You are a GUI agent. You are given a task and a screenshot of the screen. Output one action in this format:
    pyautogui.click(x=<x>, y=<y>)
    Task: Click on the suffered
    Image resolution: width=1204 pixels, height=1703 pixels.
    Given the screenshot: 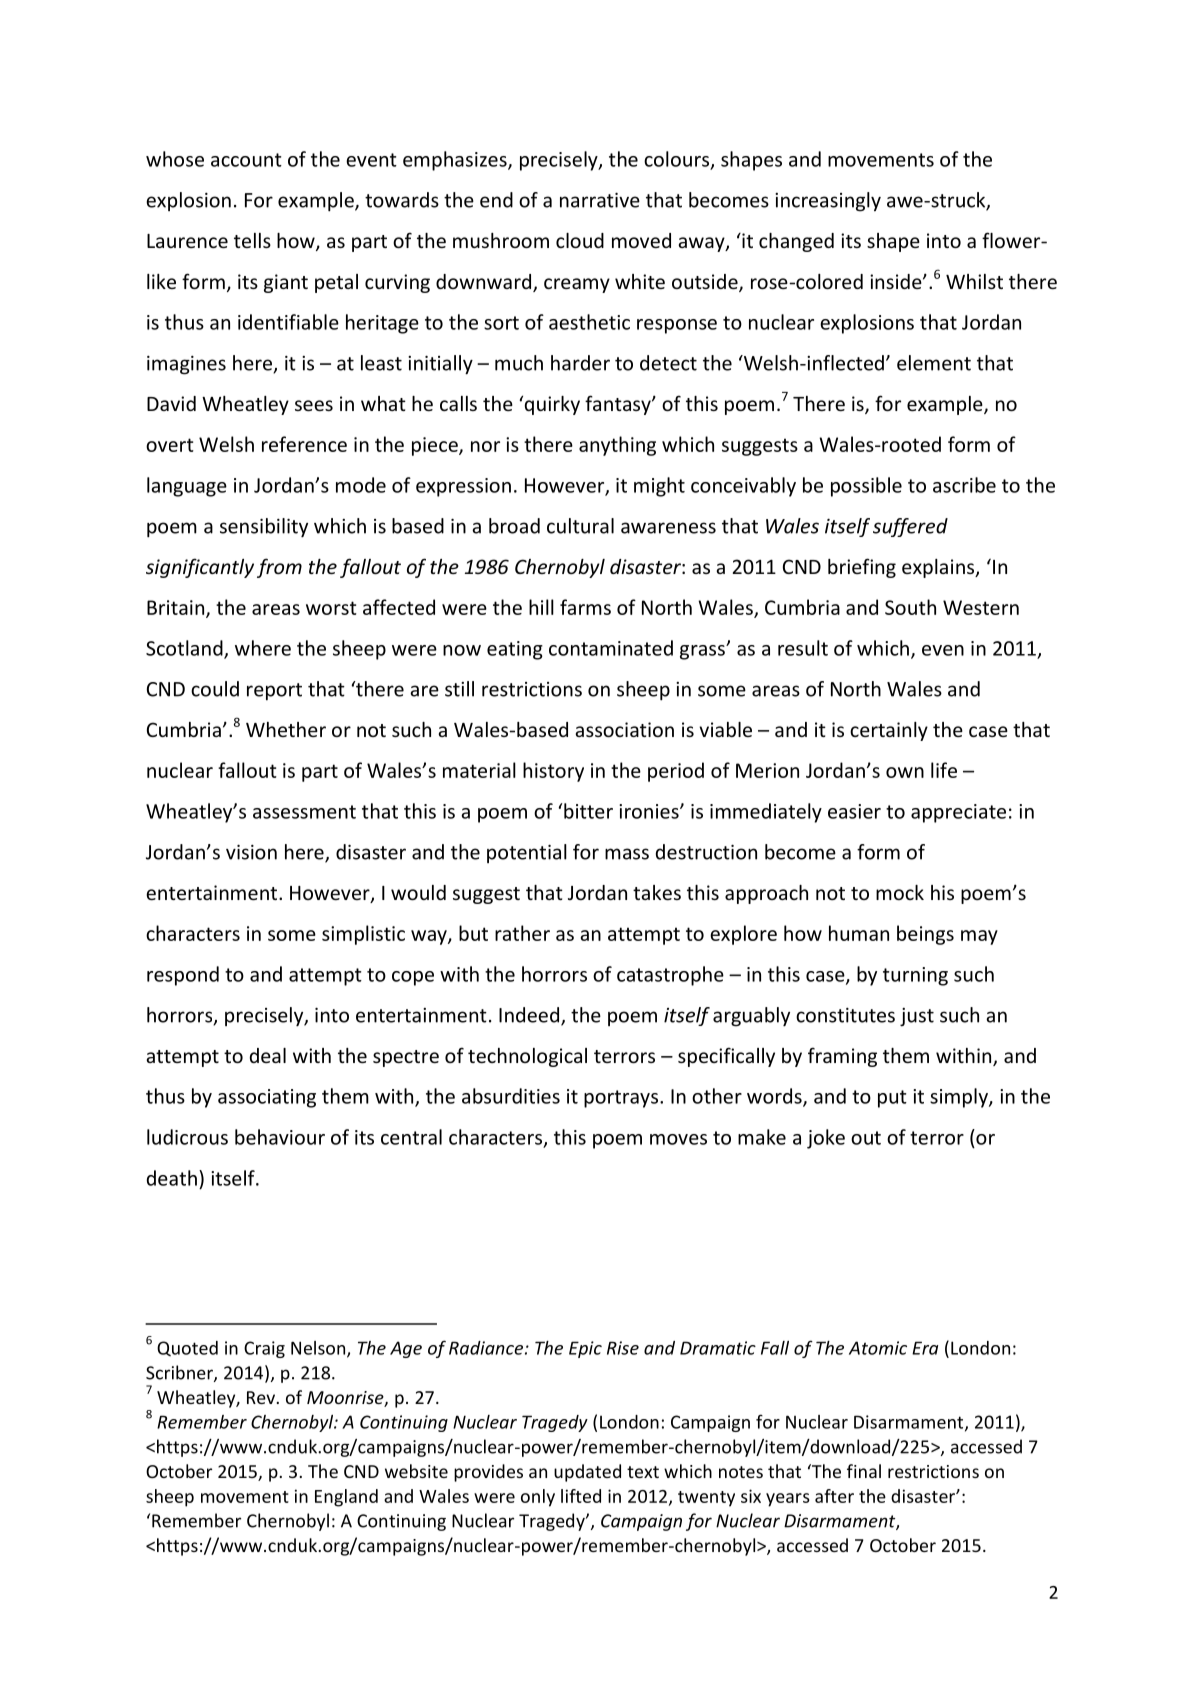 What is the action you would take?
    pyautogui.click(x=910, y=527)
